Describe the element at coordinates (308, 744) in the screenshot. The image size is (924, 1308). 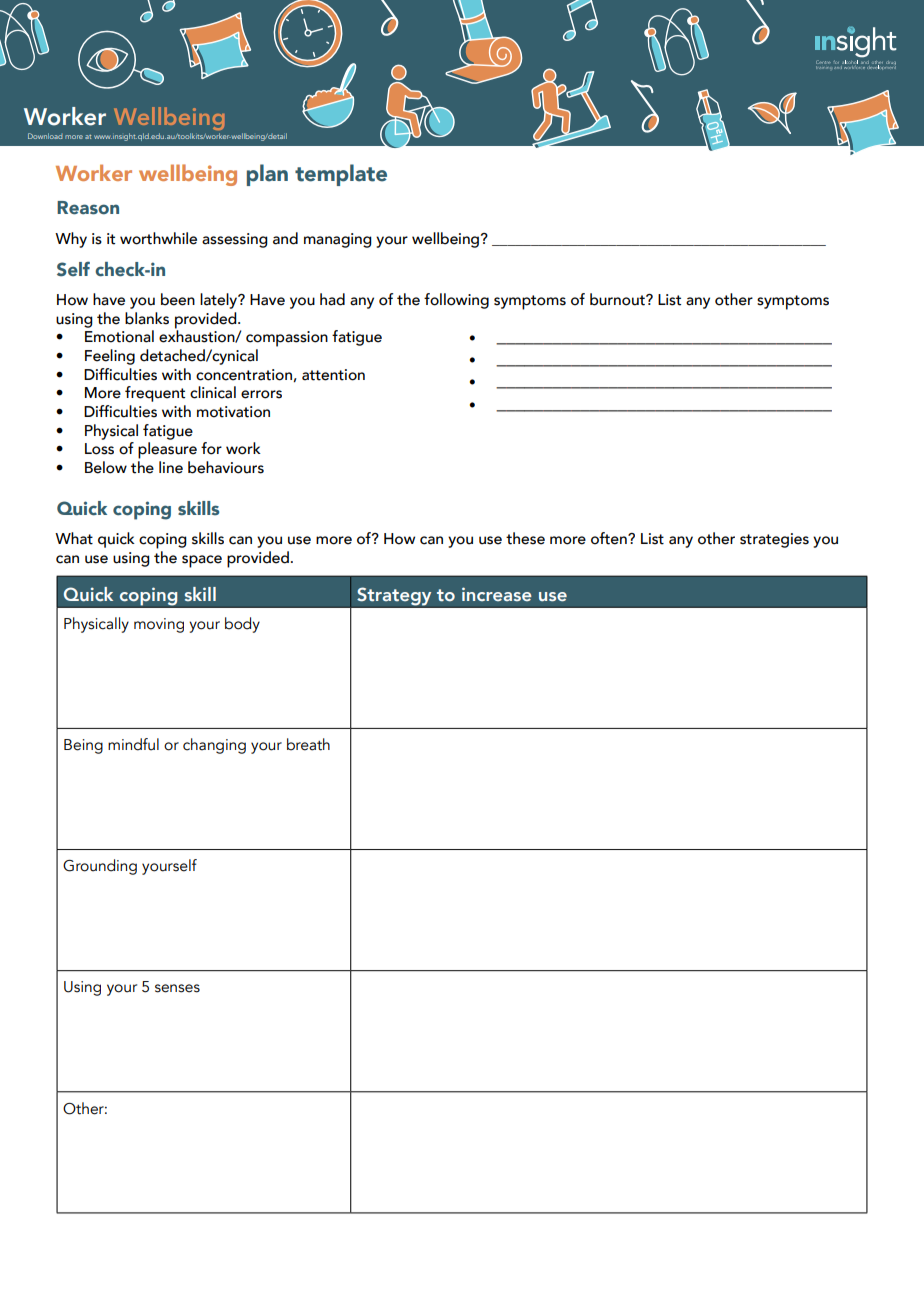
I see `breath` at that location.
